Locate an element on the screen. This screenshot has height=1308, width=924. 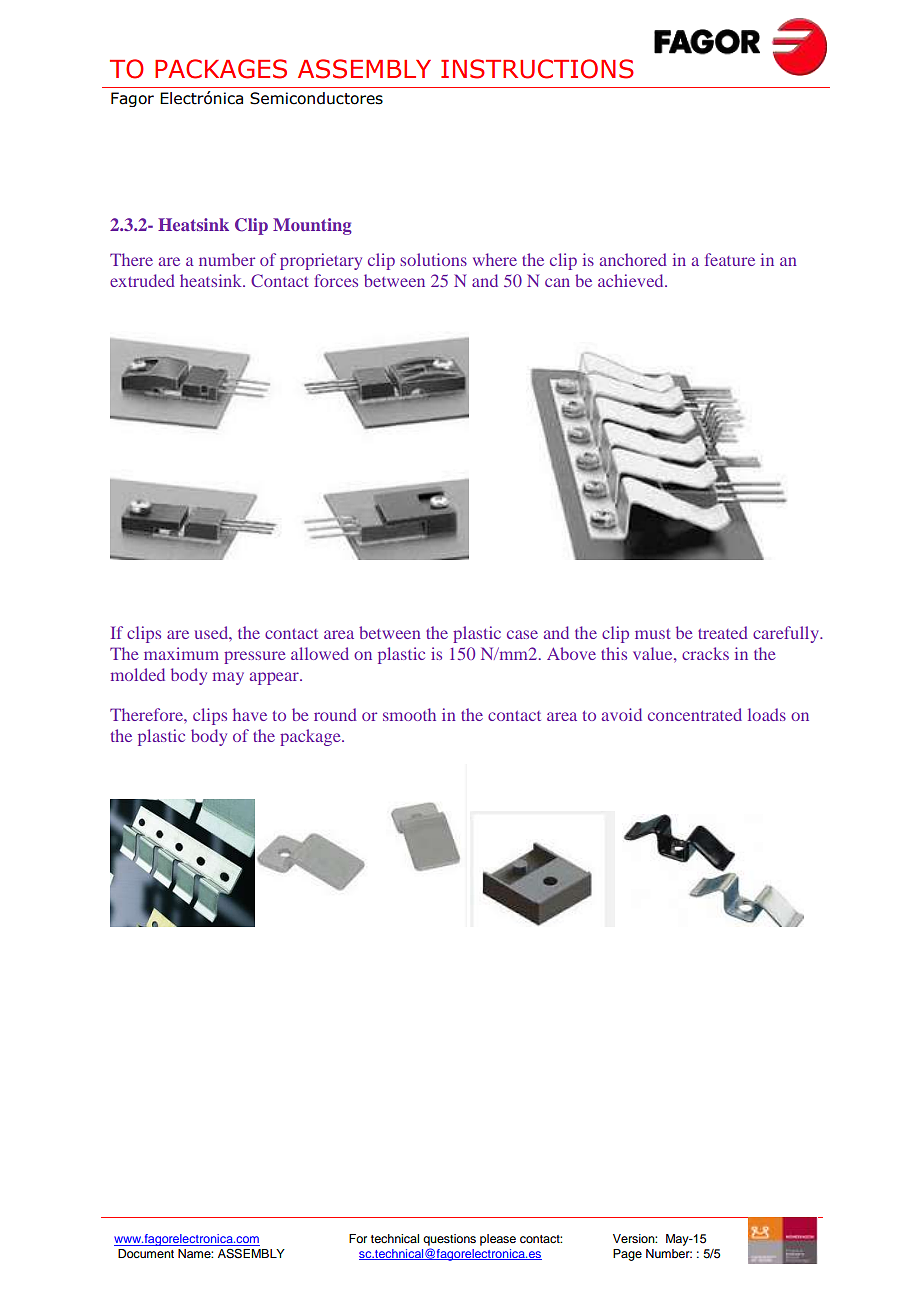
smooth is located at coordinates (409, 714).
